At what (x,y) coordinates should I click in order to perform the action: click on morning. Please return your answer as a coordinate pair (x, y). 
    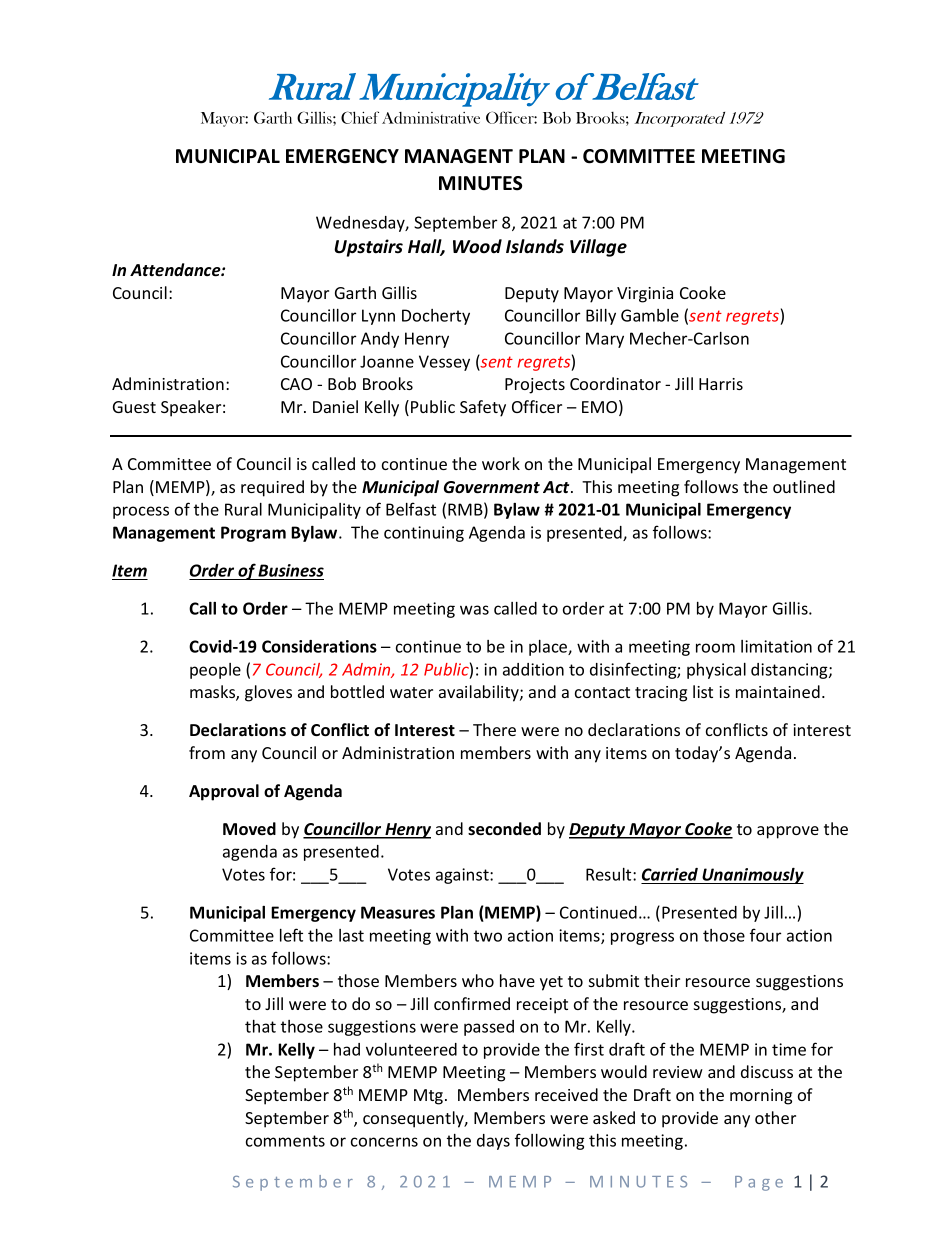
    Looking at the image, I should click on (761, 1097).
